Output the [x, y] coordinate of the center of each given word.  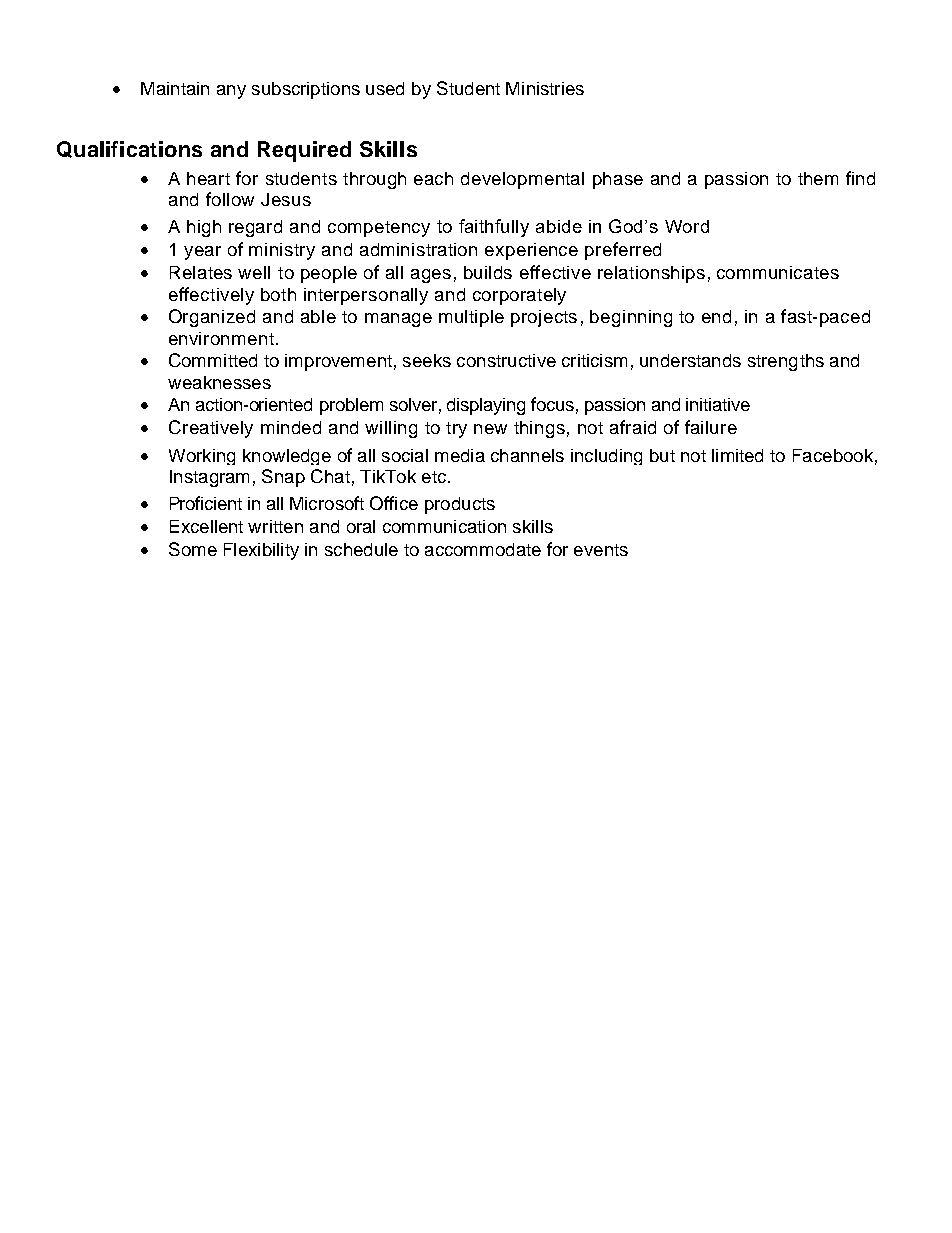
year [202, 253]
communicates [778, 272]
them [818, 178]
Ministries [545, 88]
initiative [718, 404]
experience [531, 251]
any [231, 92]
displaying [486, 406]
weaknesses [219, 382]
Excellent [206, 526]
